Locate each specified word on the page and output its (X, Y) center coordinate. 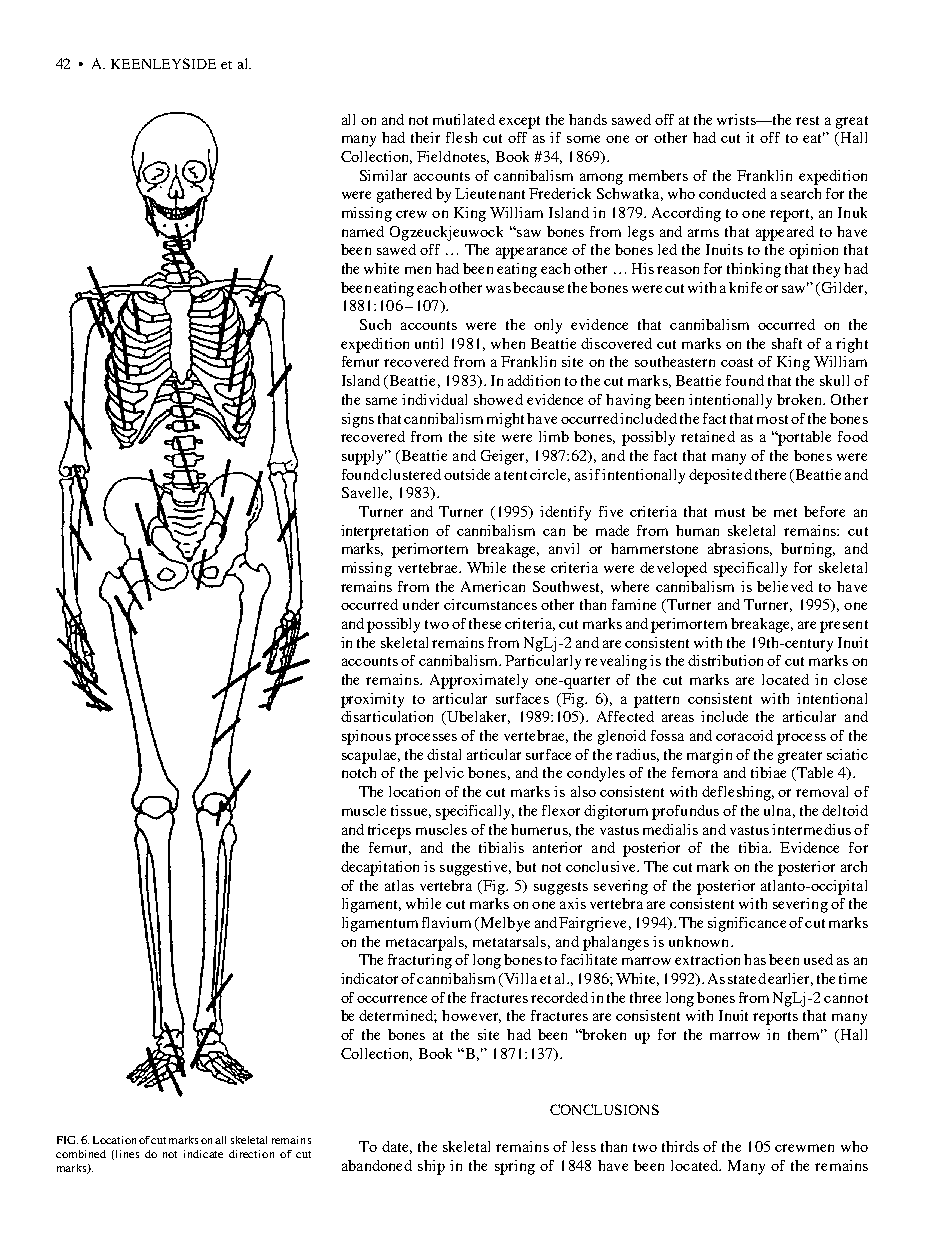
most (772, 419)
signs (358, 420)
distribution (725, 660)
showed (498, 399)
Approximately (479, 681)
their (425, 137)
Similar (383, 175)
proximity (372, 700)
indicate (203, 1154)
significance (747, 924)
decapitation (380, 868)
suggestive (475, 868)
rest (807, 120)
